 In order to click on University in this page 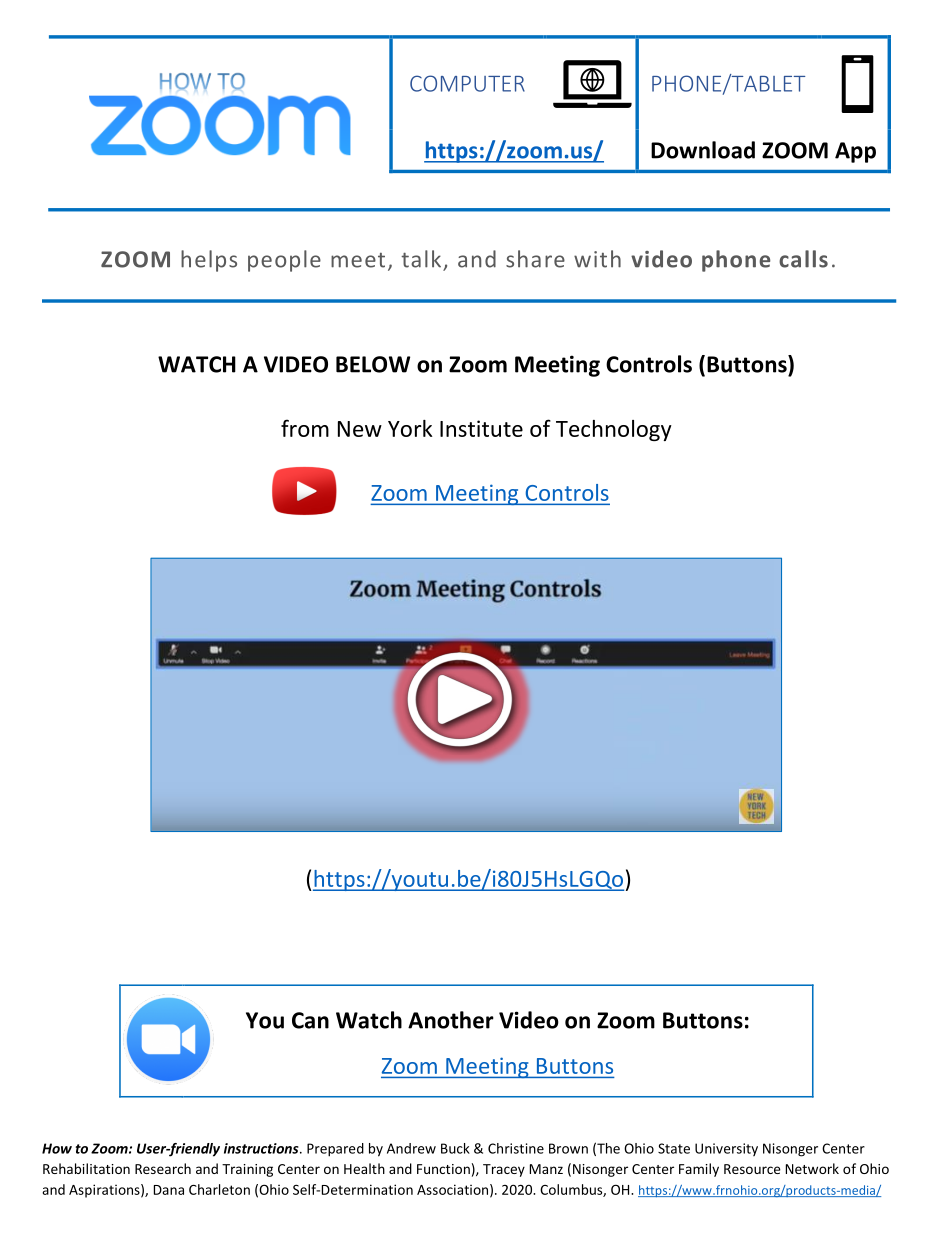, I will do `click(726, 1149)`.
